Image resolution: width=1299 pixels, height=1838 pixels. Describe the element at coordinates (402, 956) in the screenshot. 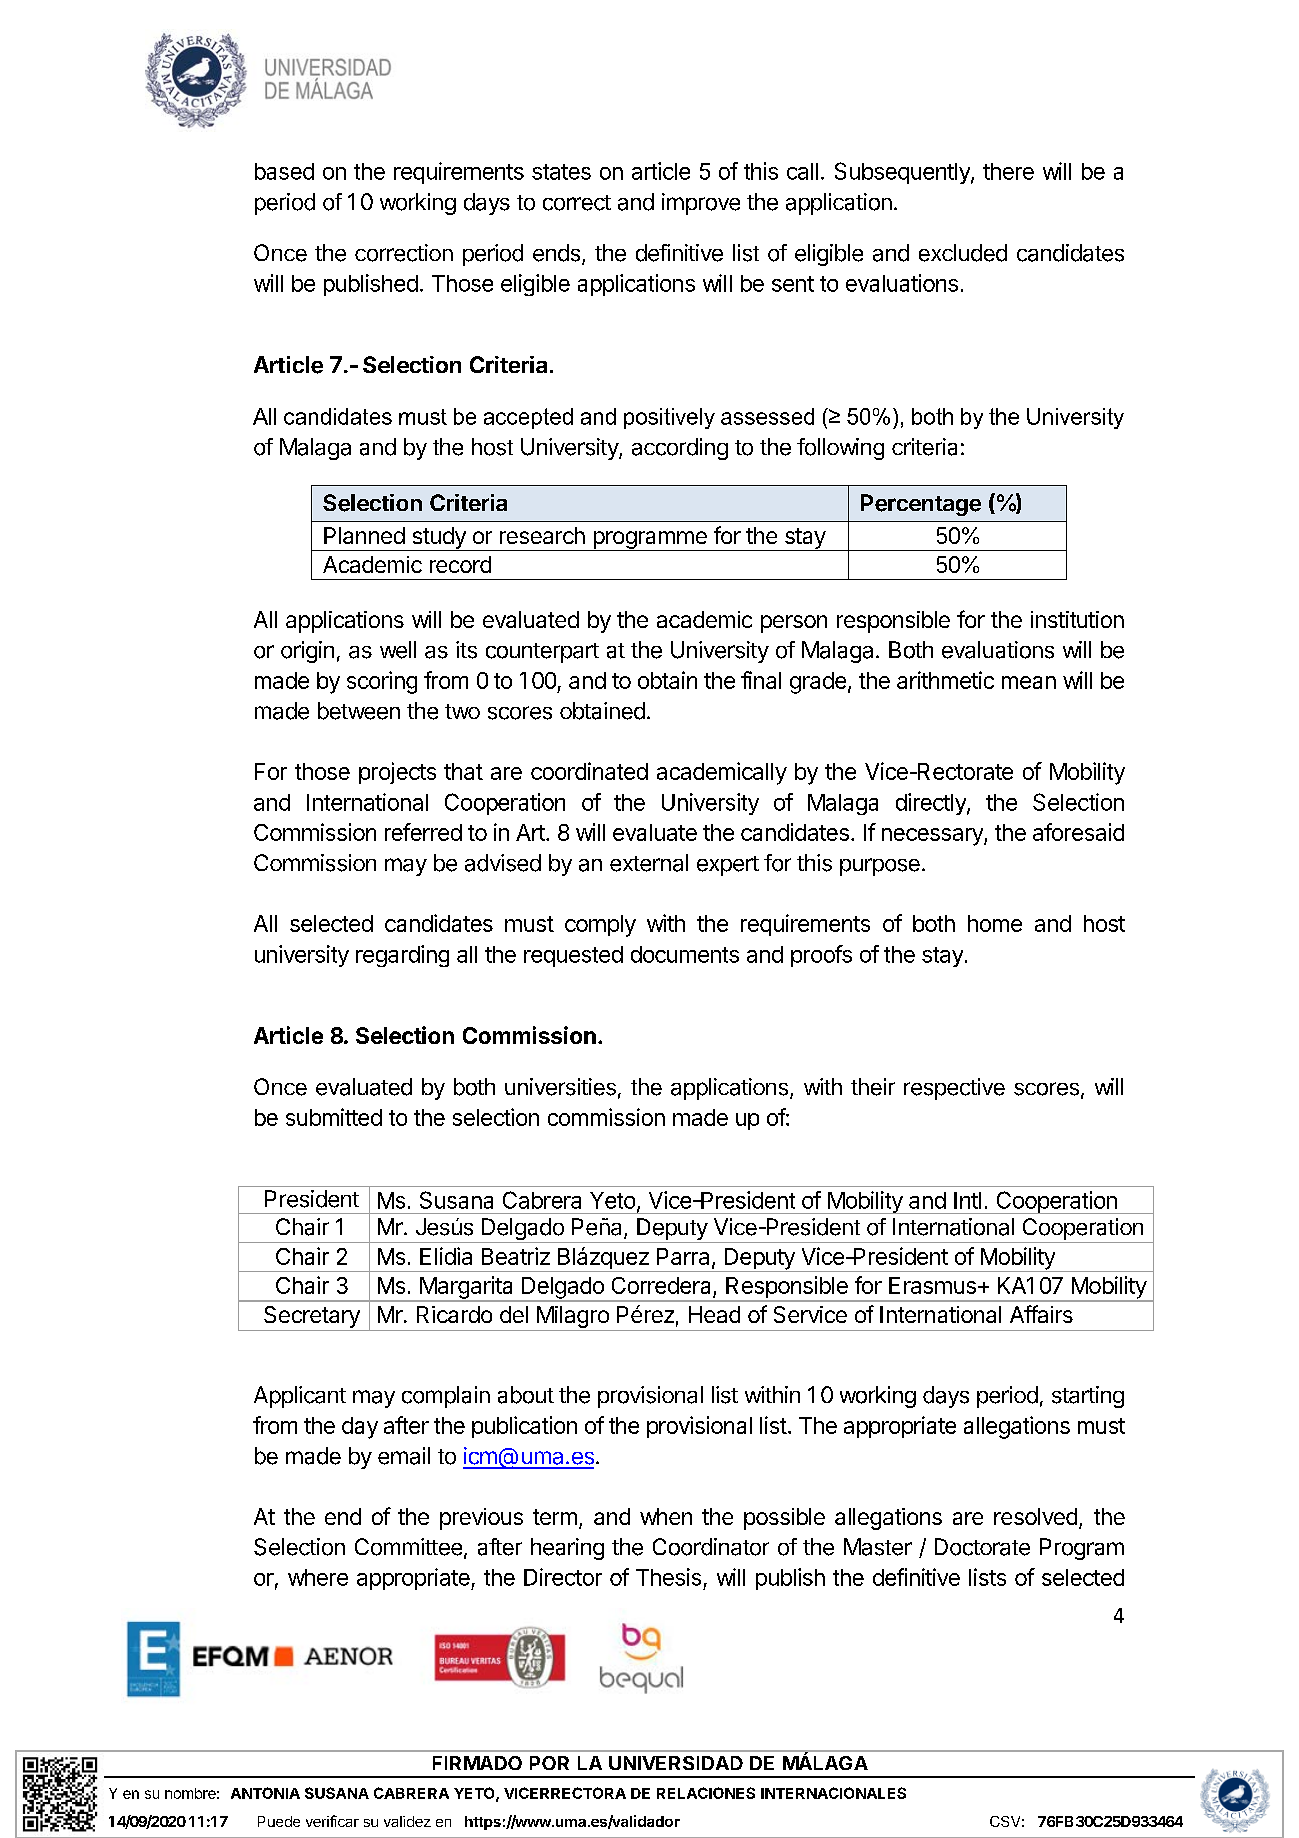

I see `regarding` at that location.
